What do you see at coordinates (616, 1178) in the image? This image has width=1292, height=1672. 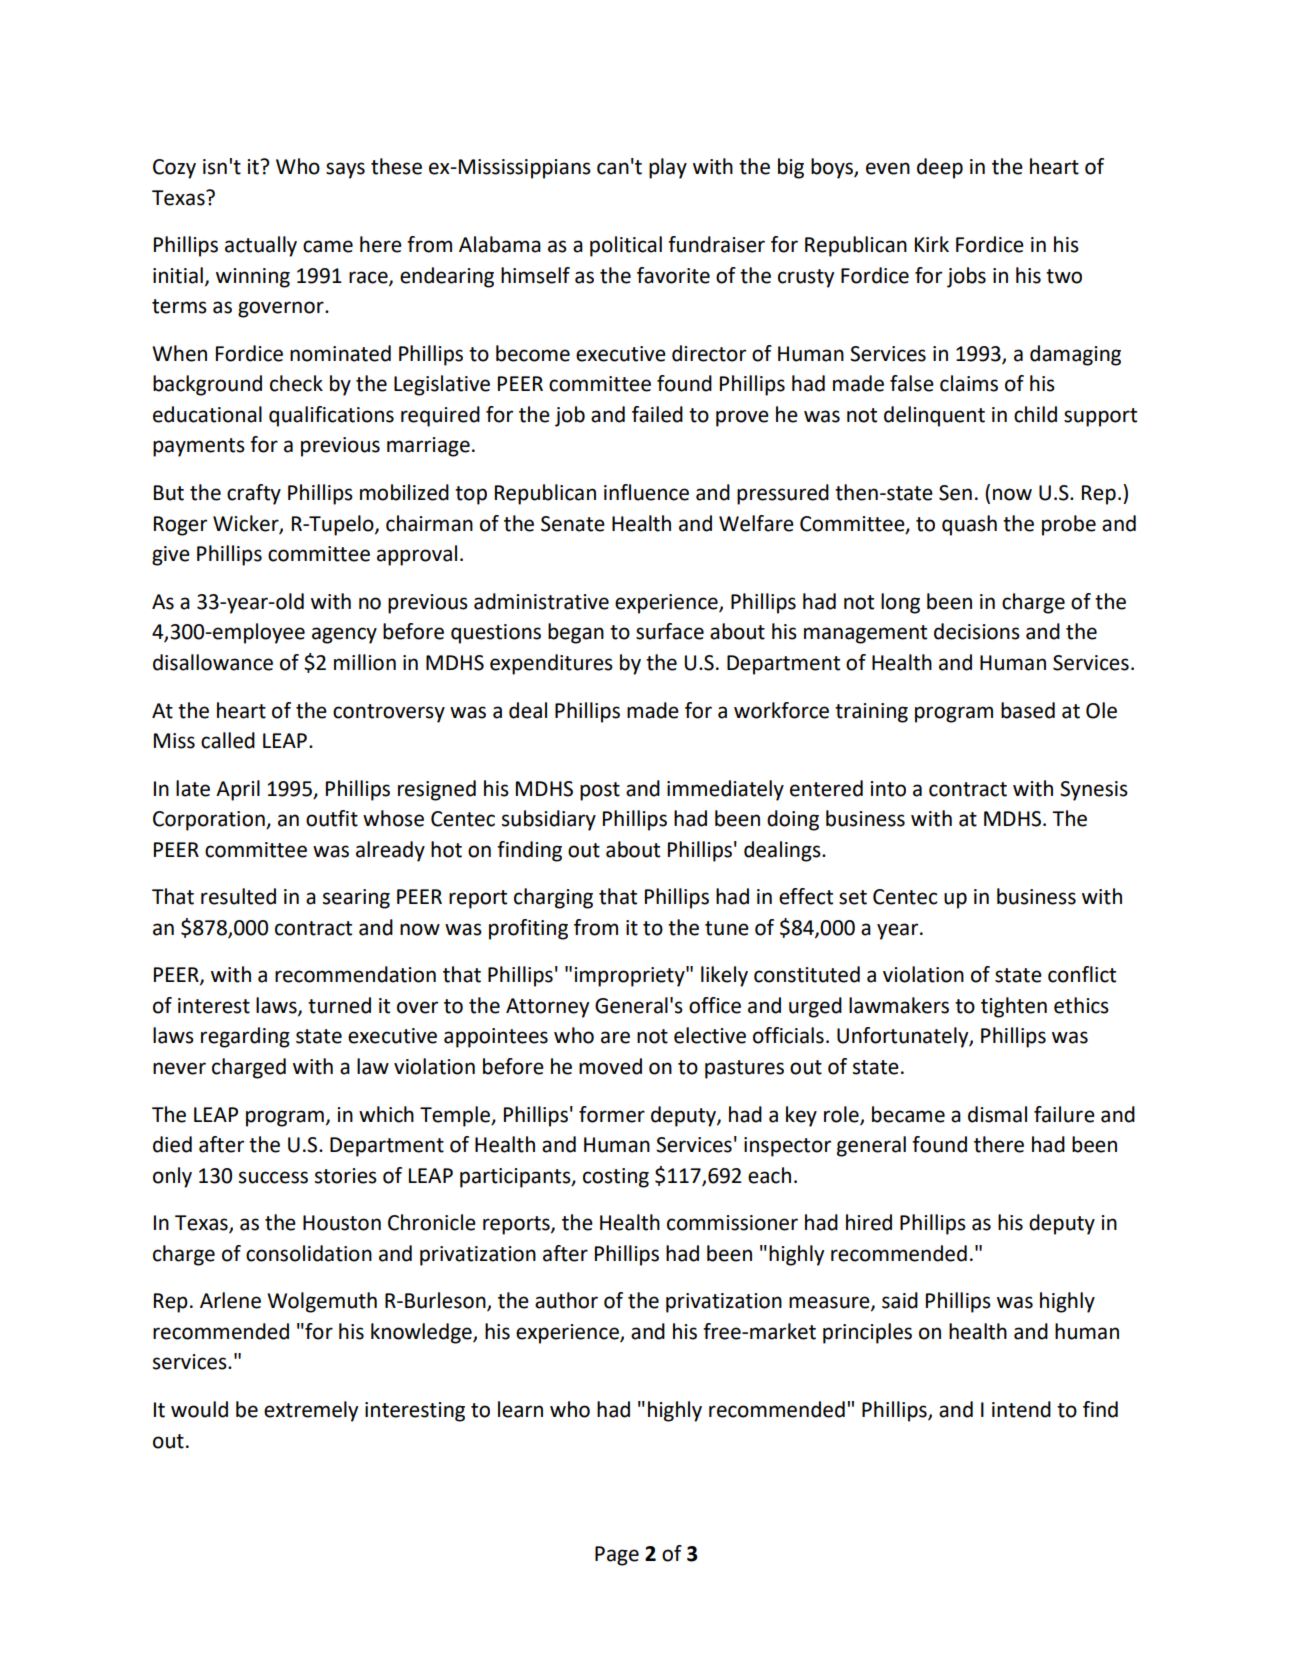 I see `costing` at bounding box center [616, 1178].
